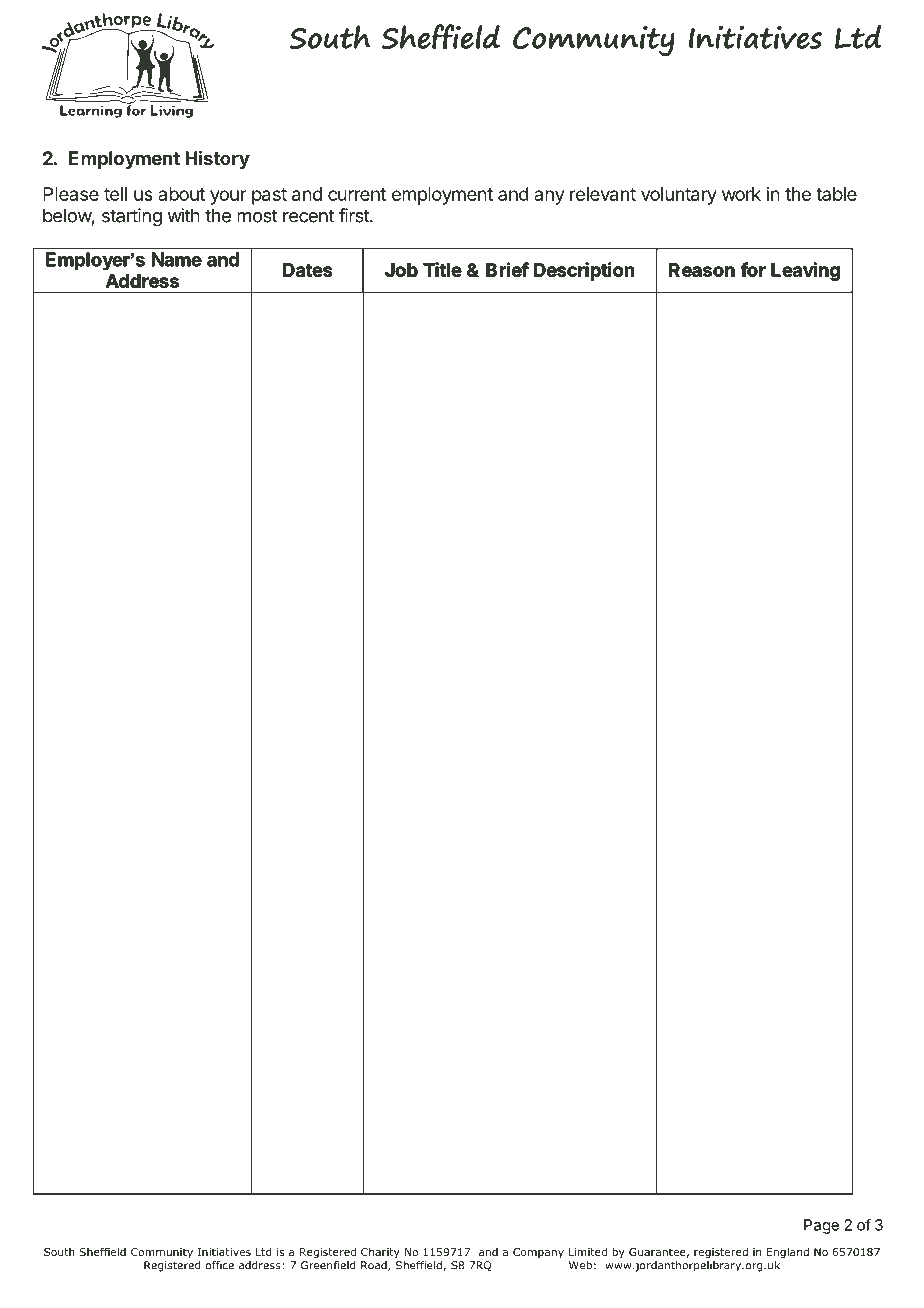 This screenshot has width=924, height=1308. Describe the element at coordinates (220, 1265) in the screenshot. I see `office` at that location.
